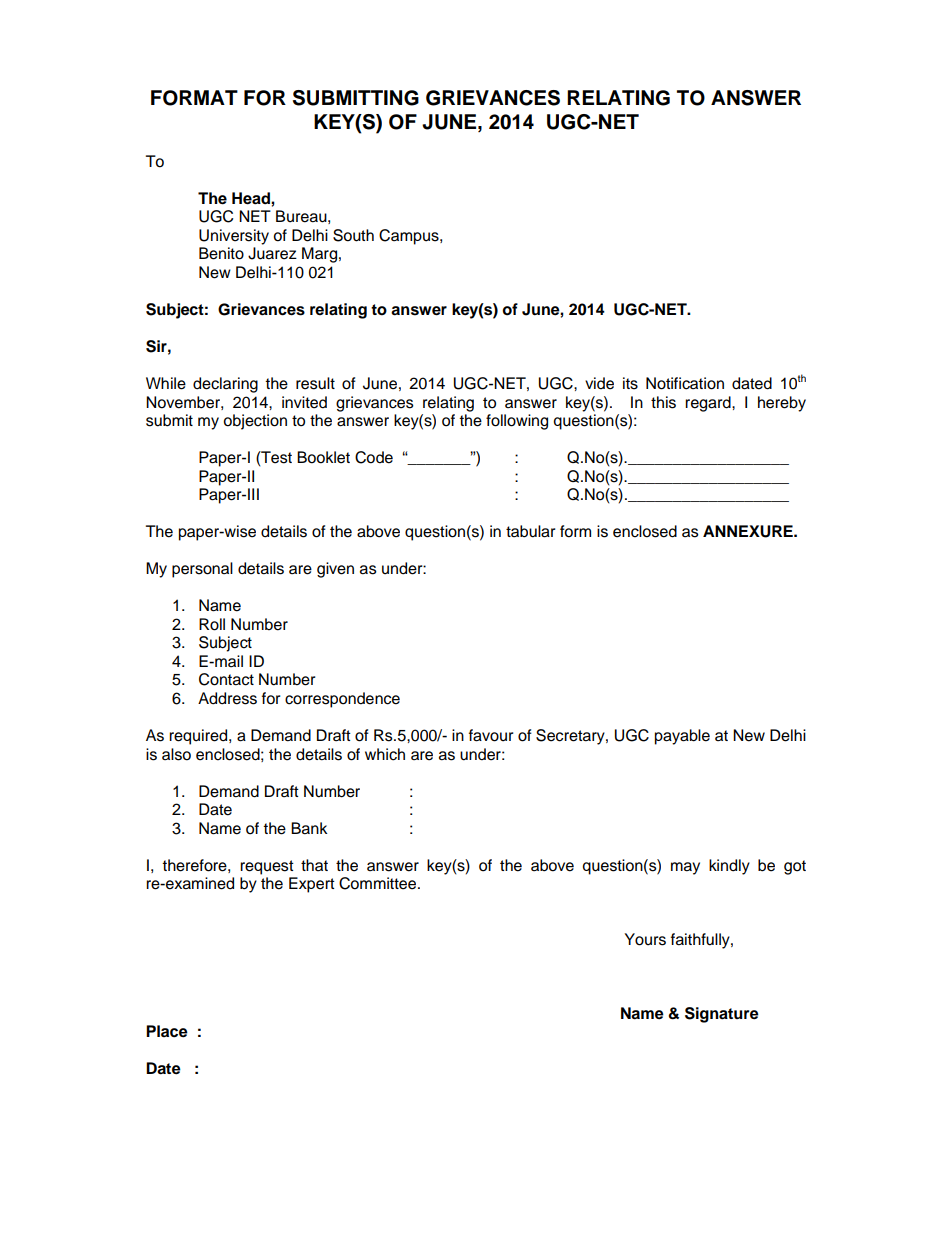  What do you see at coordinates (234, 237) in the screenshot?
I see `University` at bounding box center [234, 237].
